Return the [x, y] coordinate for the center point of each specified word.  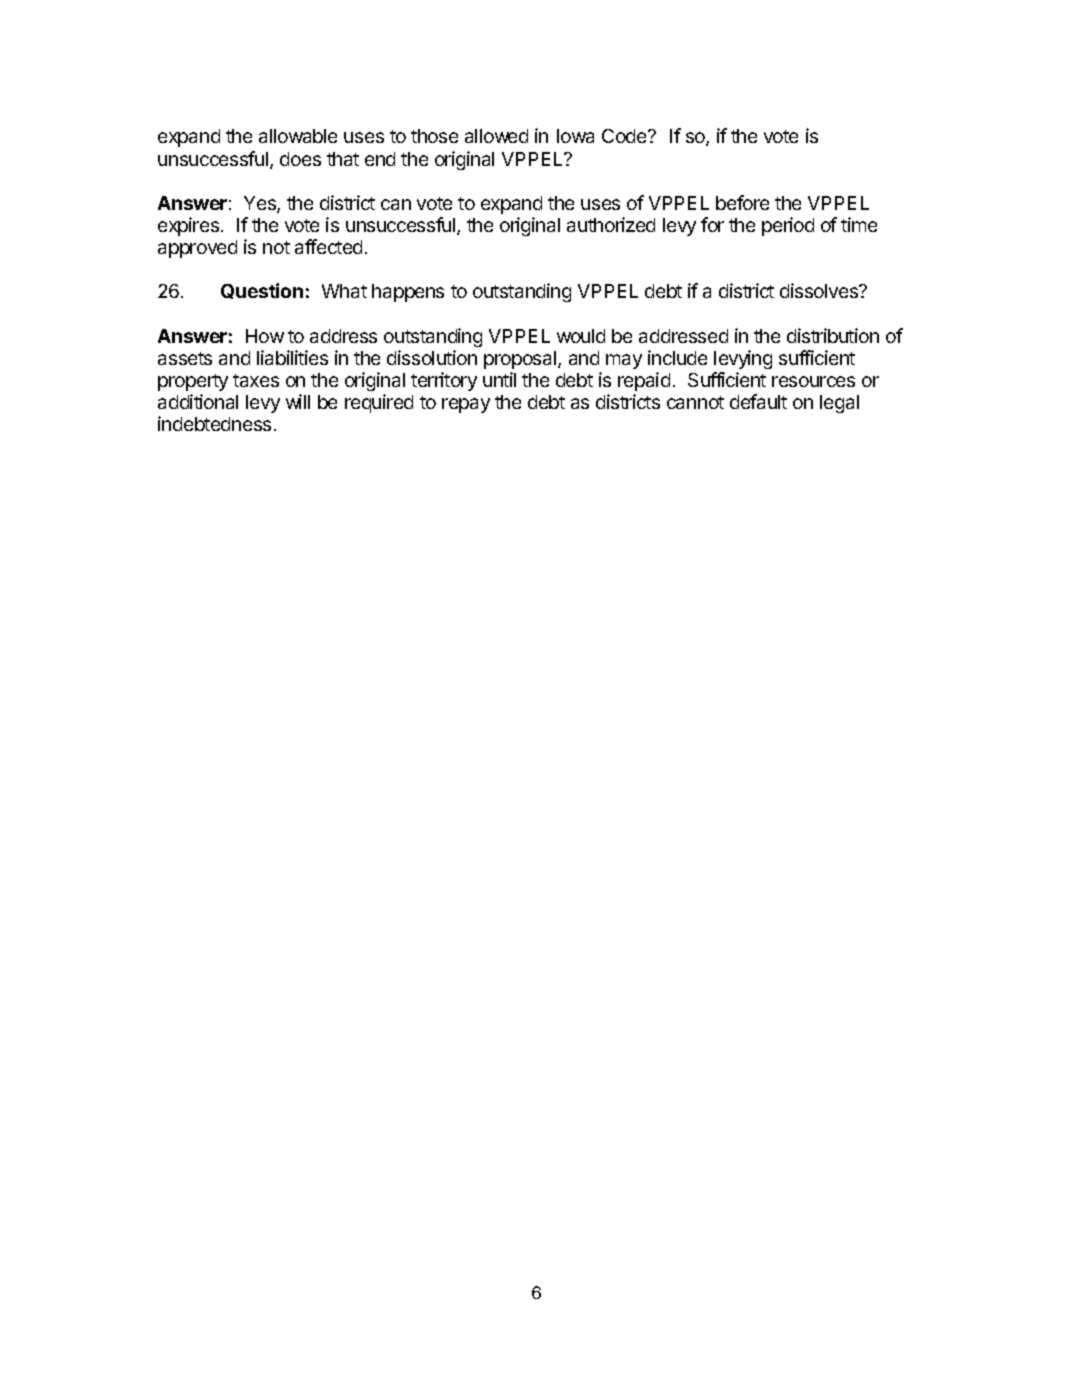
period [788, 226]
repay [466, 405]
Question [262, 291]
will [298, 401]
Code [625, 136]
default [758, 401]
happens [408, 293]
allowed [496, 136]
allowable [298, 136]
